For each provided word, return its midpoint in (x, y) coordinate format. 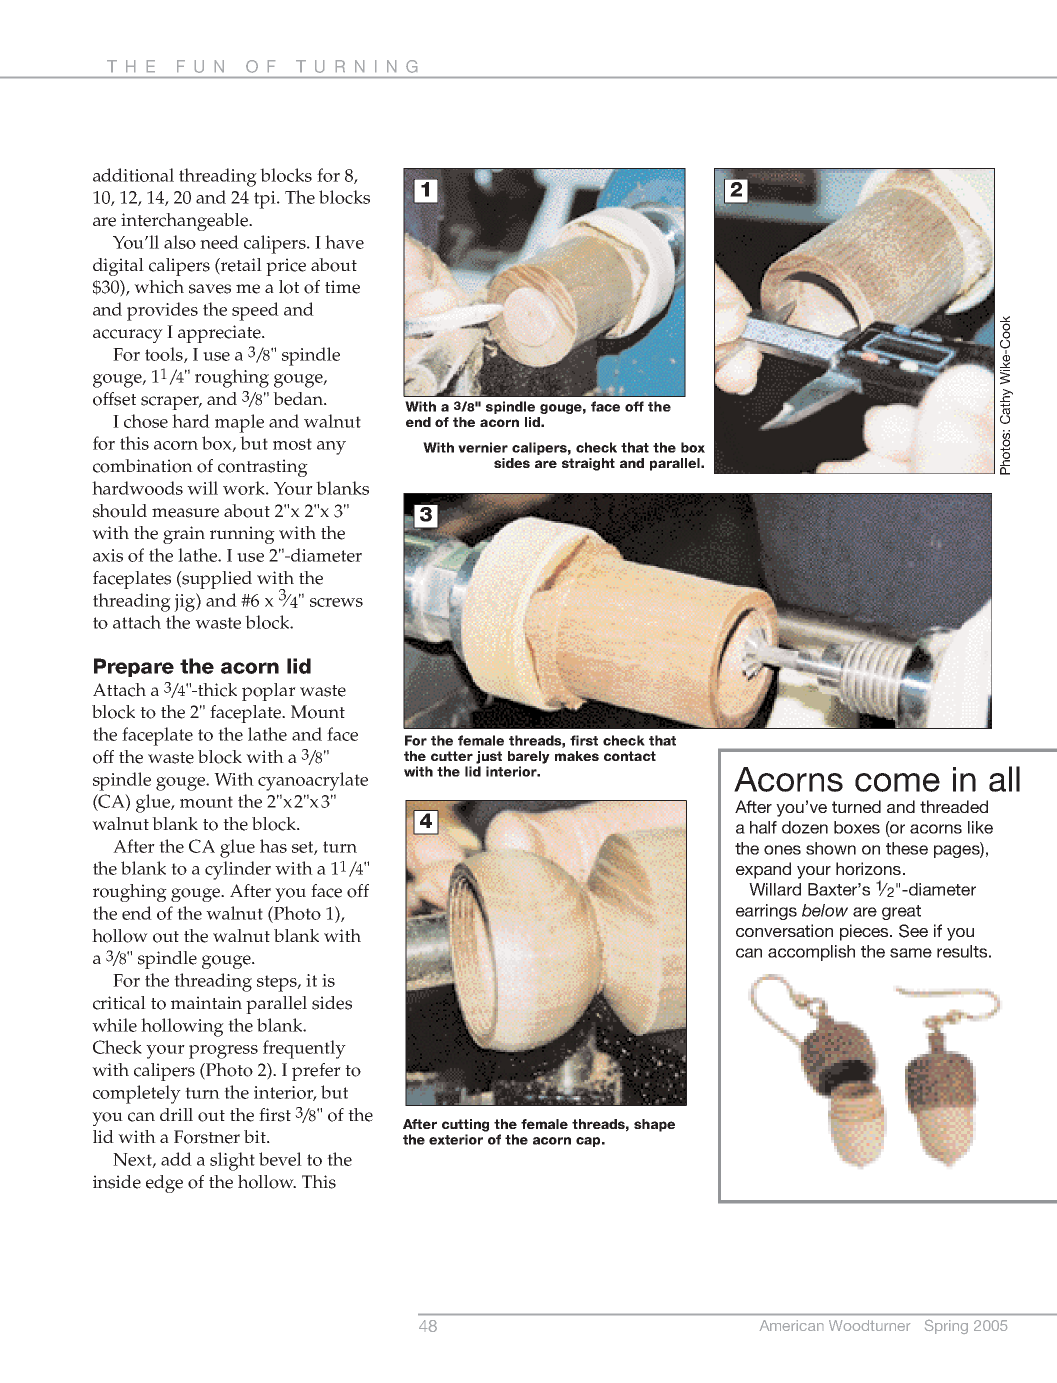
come (897, 782)
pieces (865, 932)
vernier (483, 447)
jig (185, 602)
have (344, 242)
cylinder (238, 870)
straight (588, 464)
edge (164, 1184)
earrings (766, 912)
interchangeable (185, 222)
